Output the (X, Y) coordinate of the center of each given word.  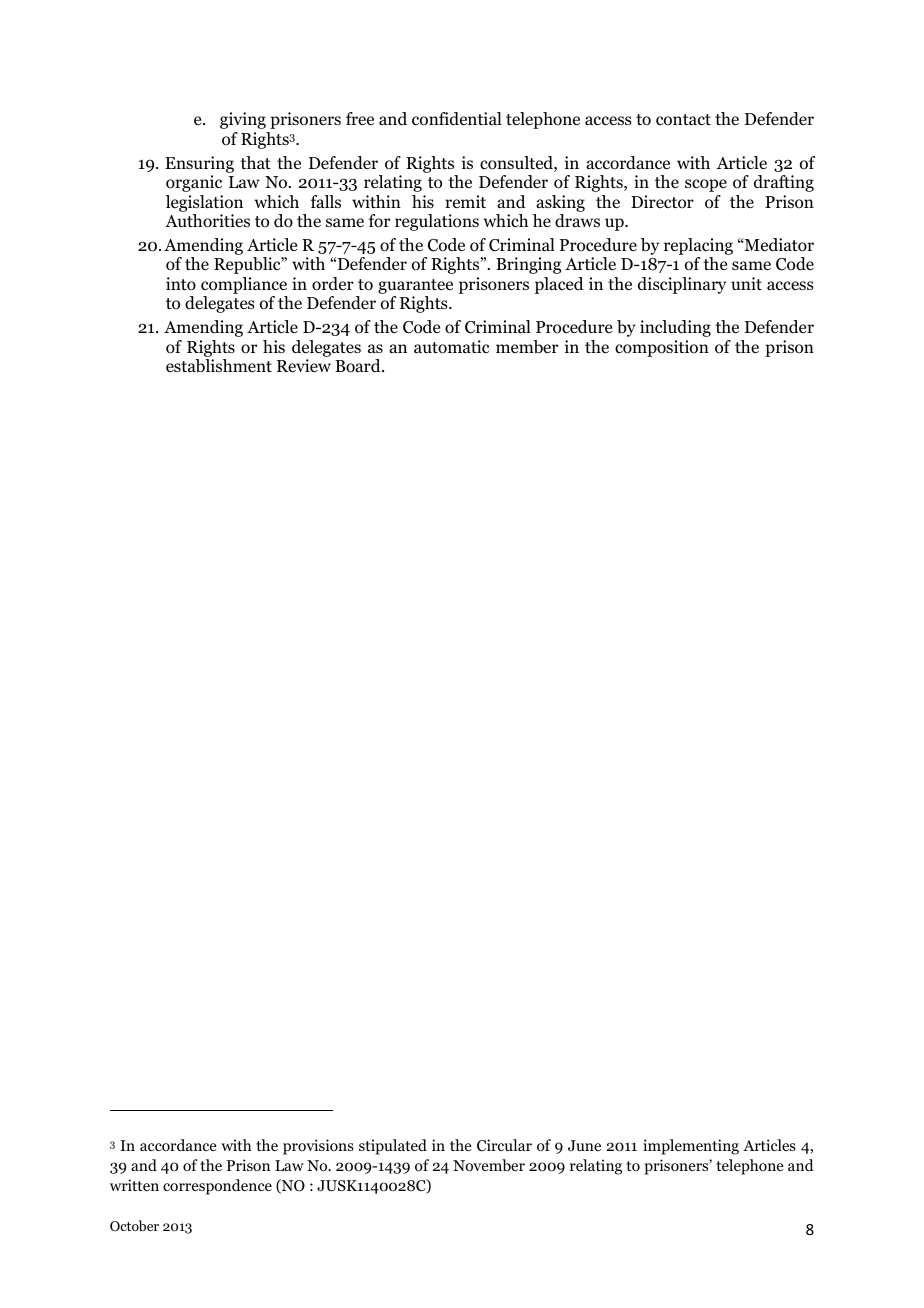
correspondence (217, 1187)
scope (706, 185)
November (489, 1165)
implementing (691, 1147)
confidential (457, 119)
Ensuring (199, 164)
